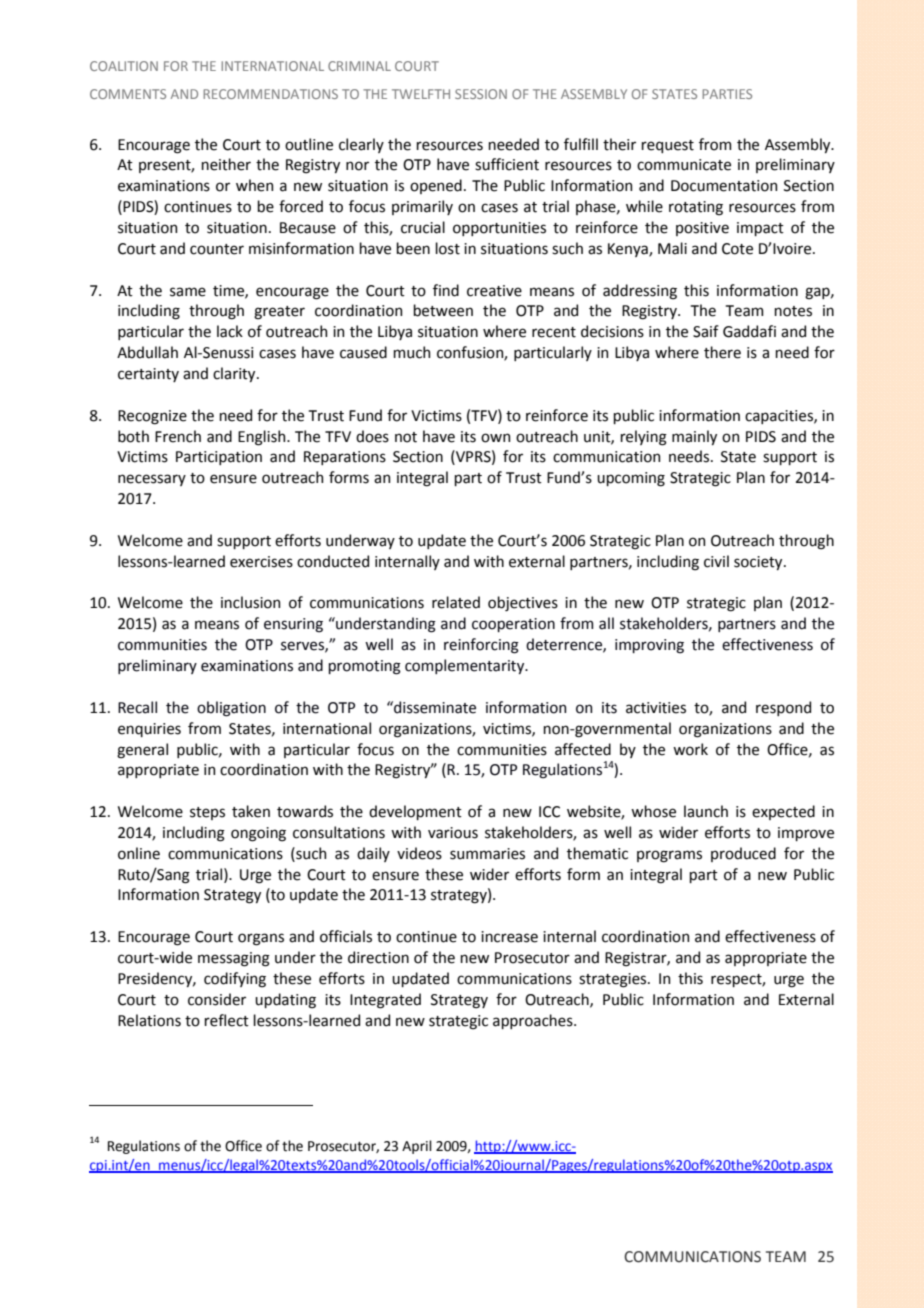 This image has width=924, height=1308. Describe the element at coordinates (716, 561) in the image. I see `civil` at that location.
